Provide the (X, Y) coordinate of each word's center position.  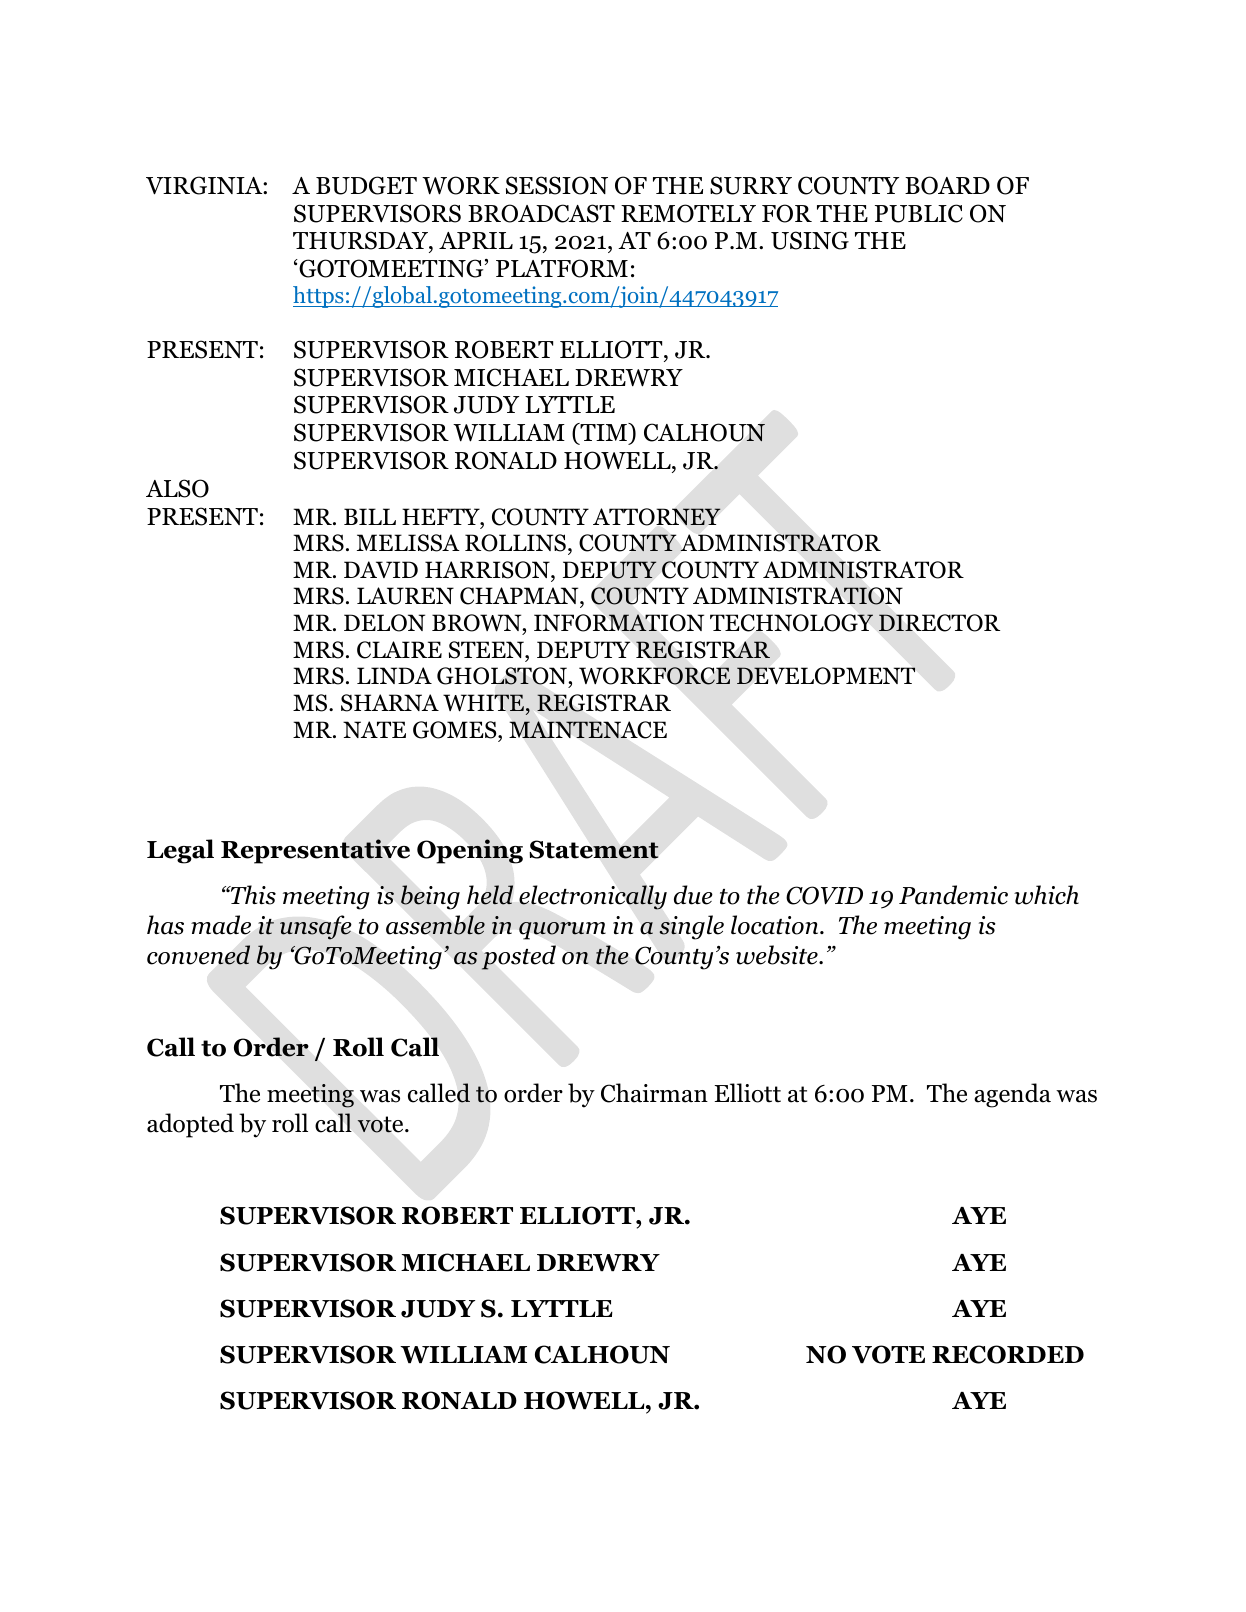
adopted (190, 1125)
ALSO (177, 488)
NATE (374, 729)
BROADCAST (541, 213)
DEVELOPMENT (826, 676)
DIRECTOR (939, 623)
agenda (1012, 1095)
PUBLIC (919, 213)
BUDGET (366, 185)
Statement (594, 849)
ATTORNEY (657, 517)
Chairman (654, 1093)
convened (198, 955)
